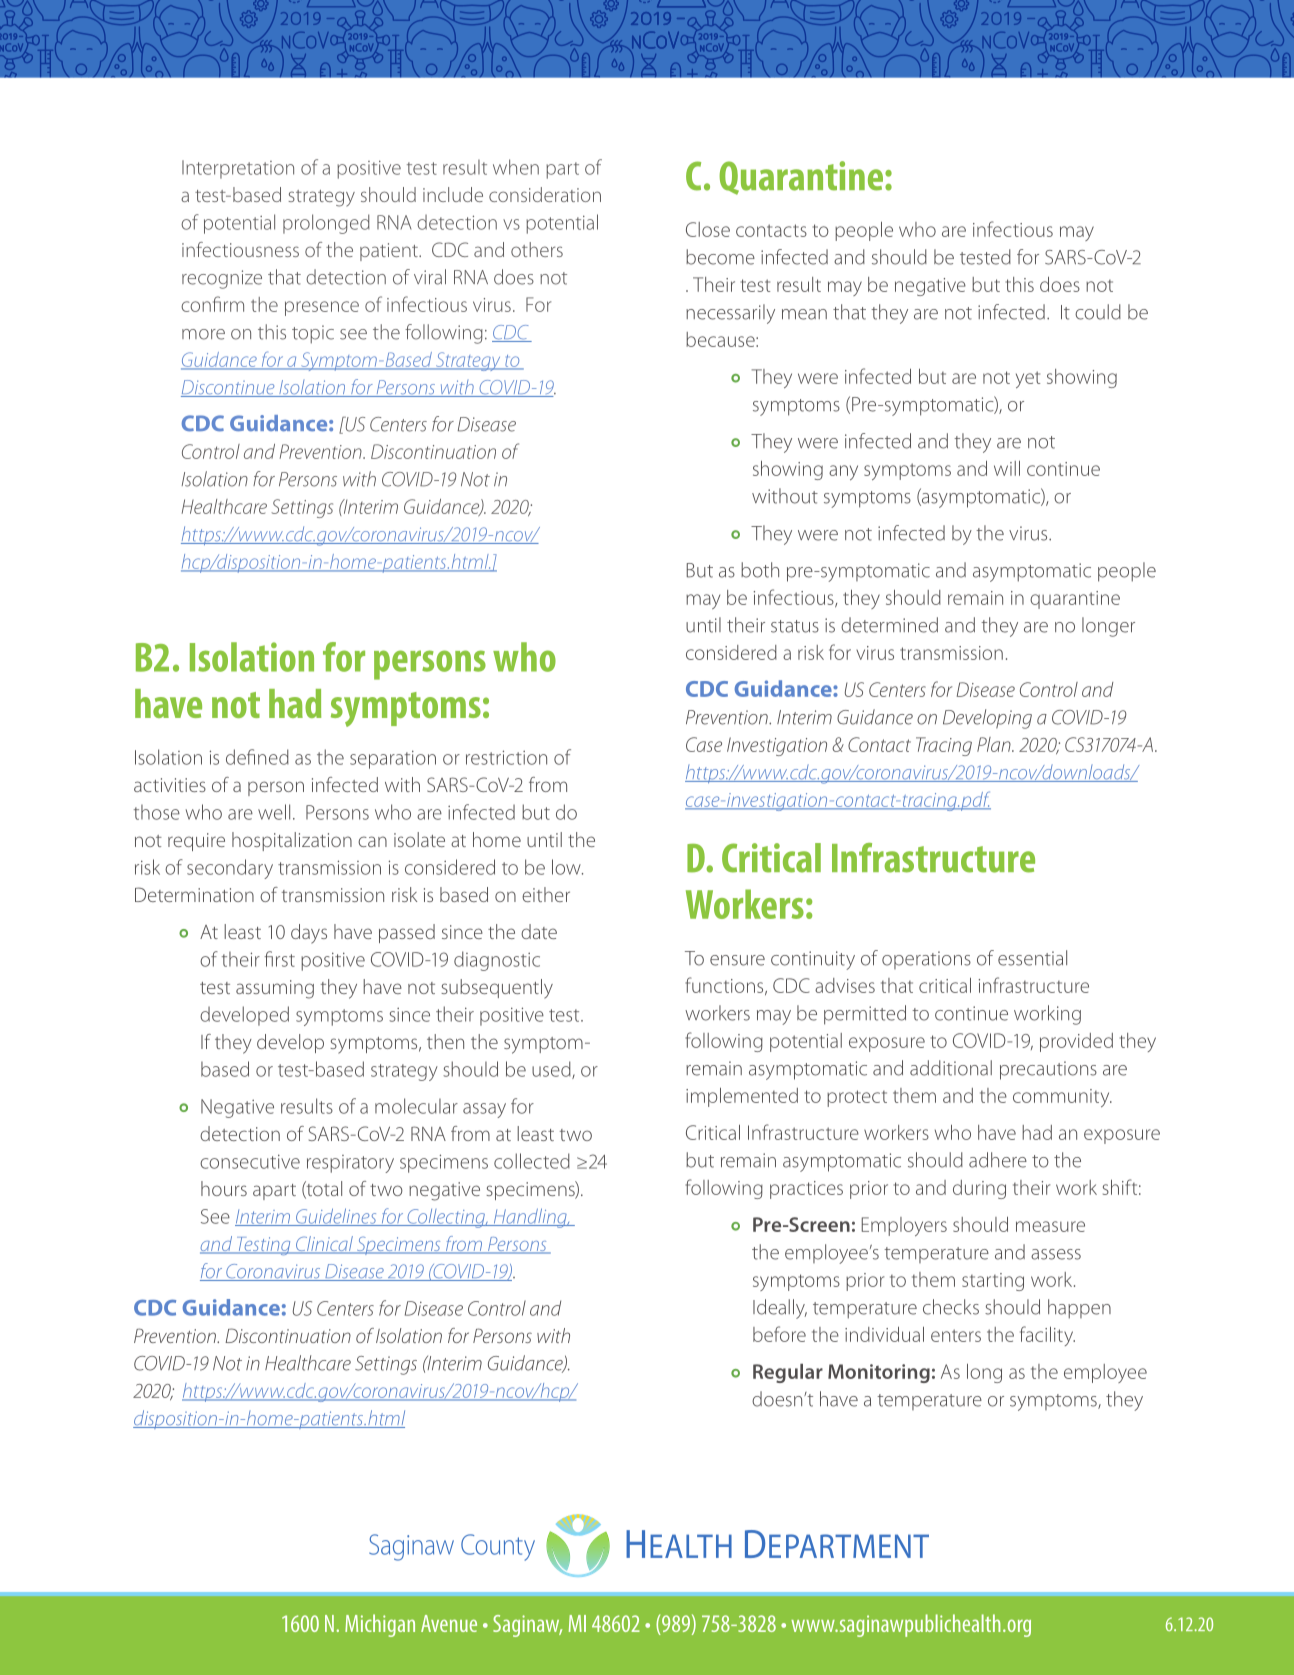 This screenshot has height=1675, width=1294. I want to click on could, so click(1098, 312).
